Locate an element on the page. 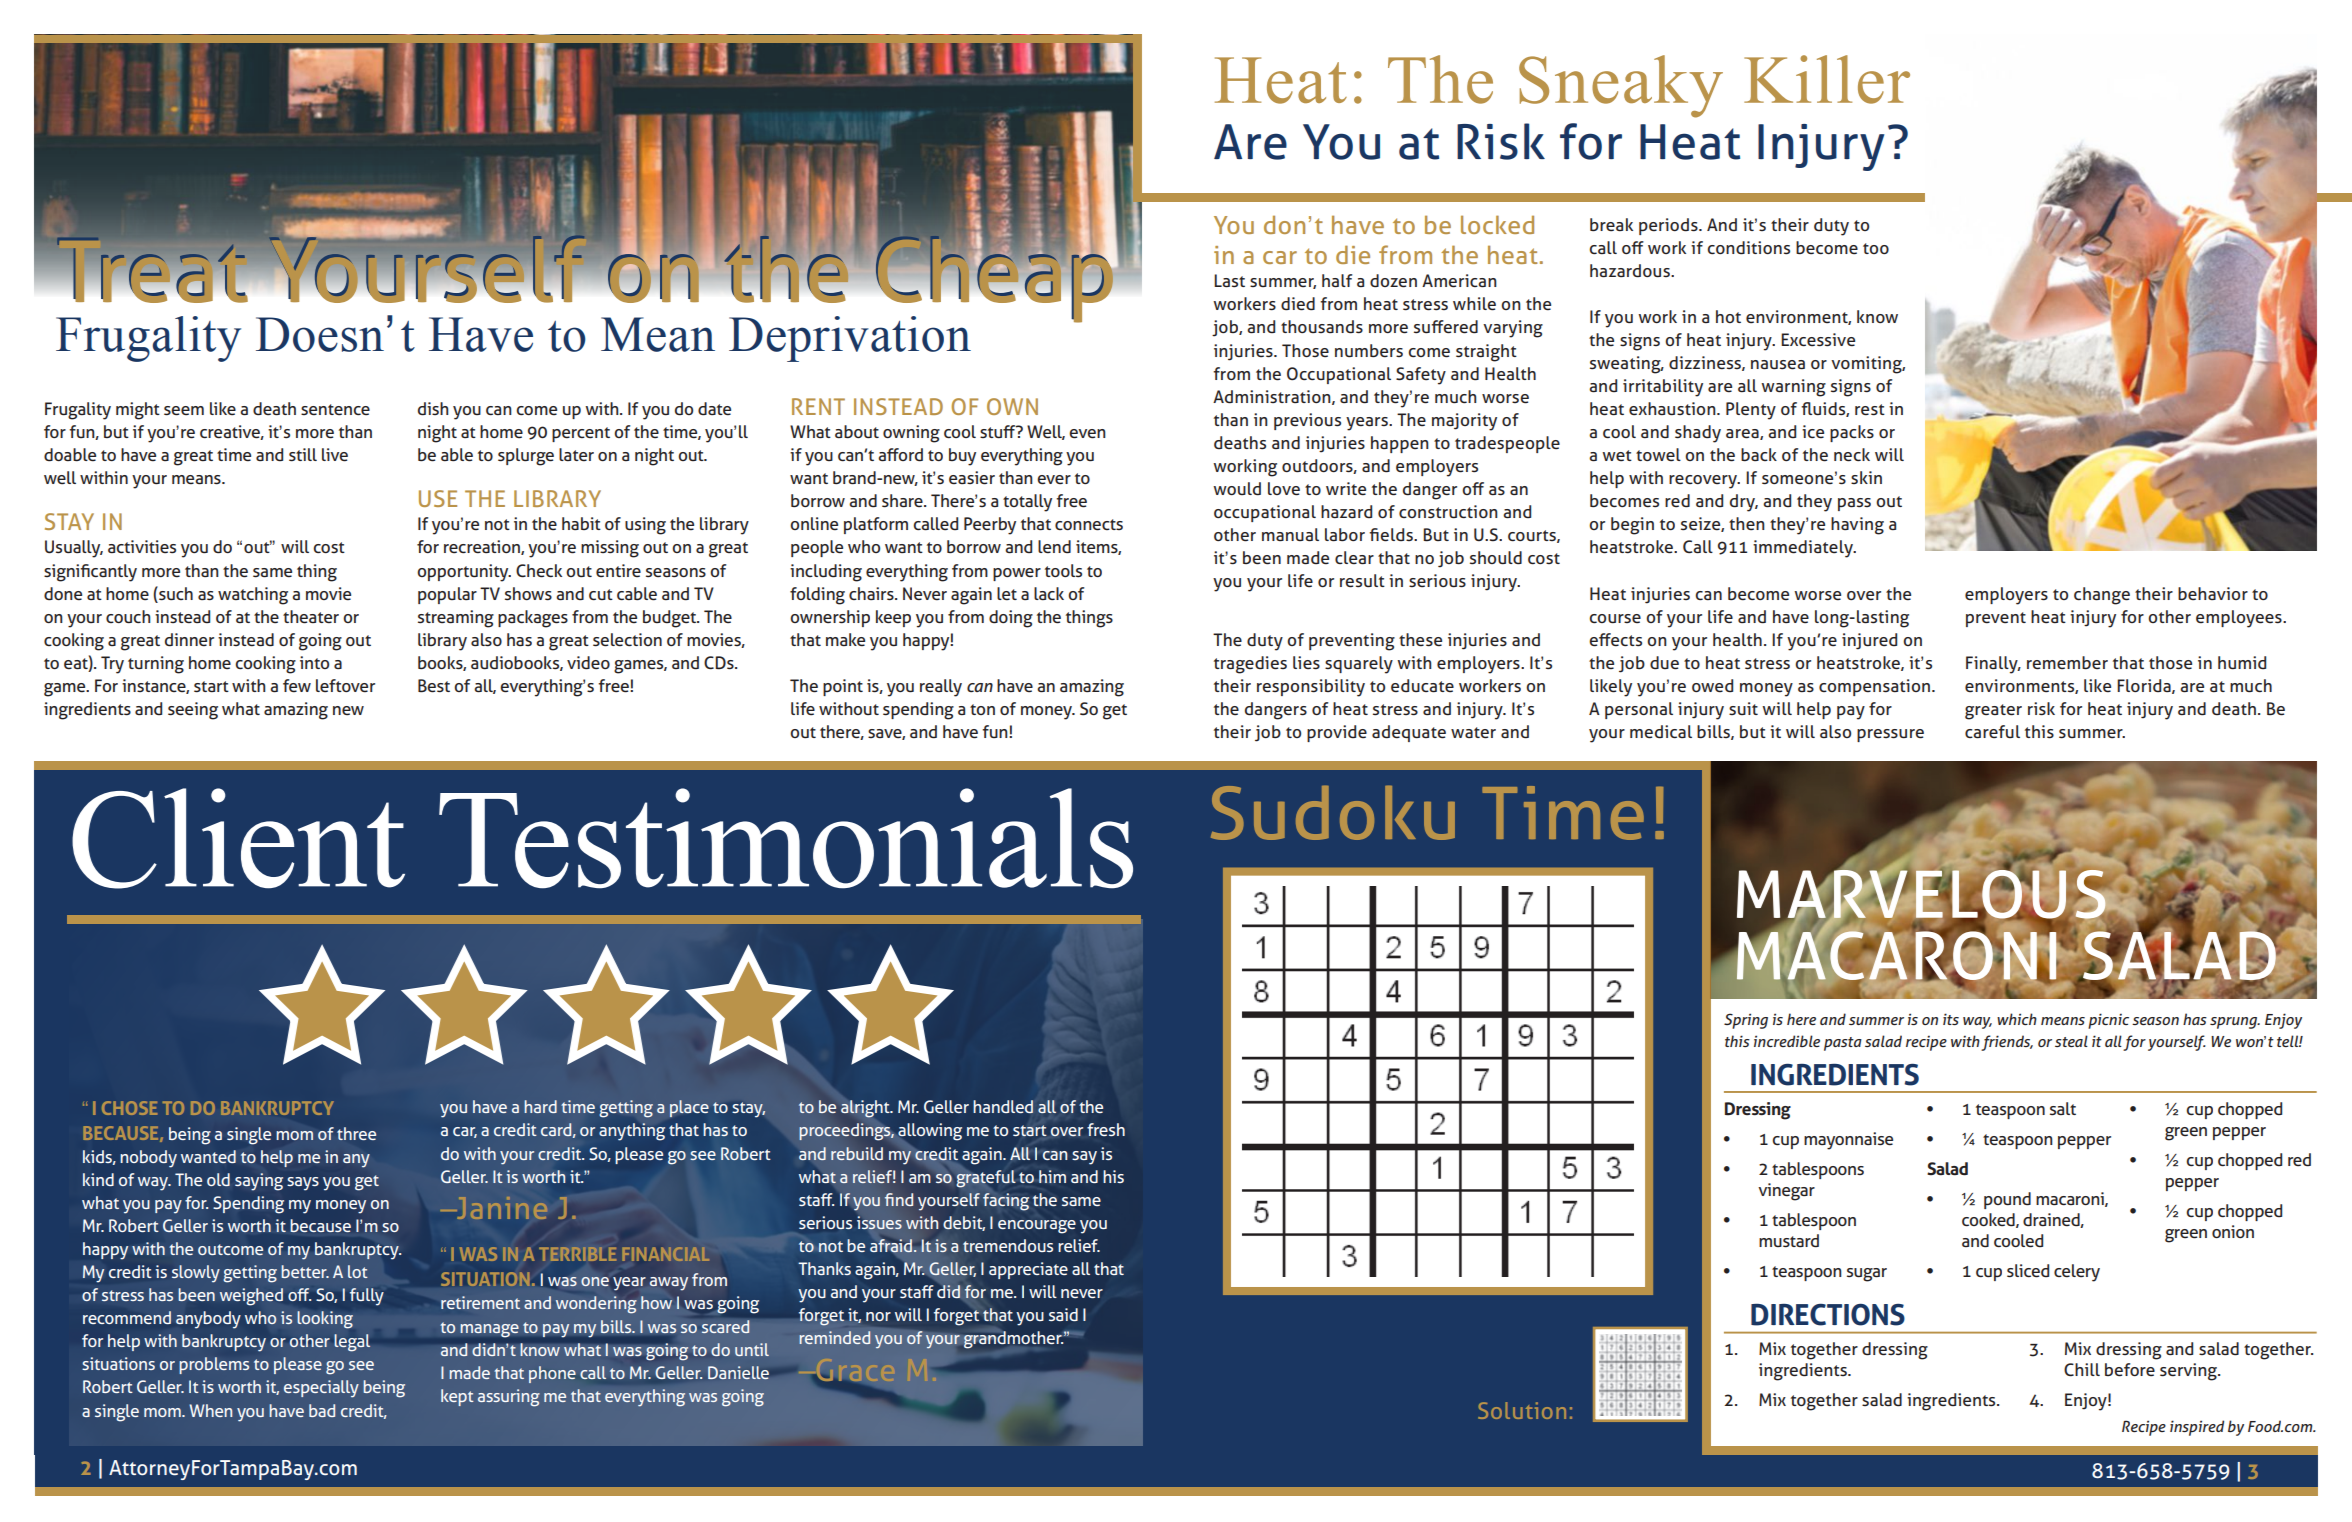  provide is located at coordinates (1337, 733).
